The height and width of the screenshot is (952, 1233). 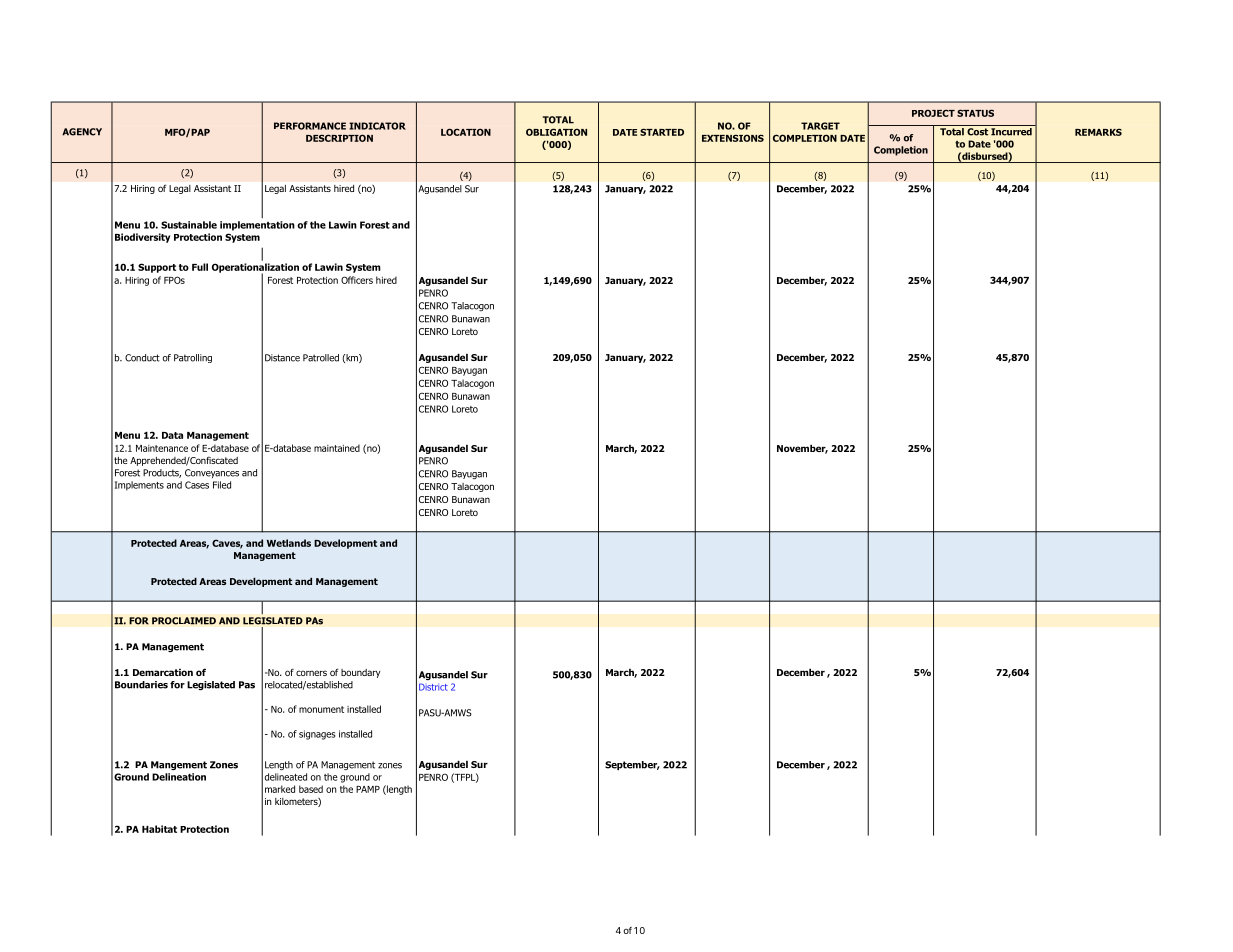 I want to click on Wetlands, so click(x=289, y=543).
